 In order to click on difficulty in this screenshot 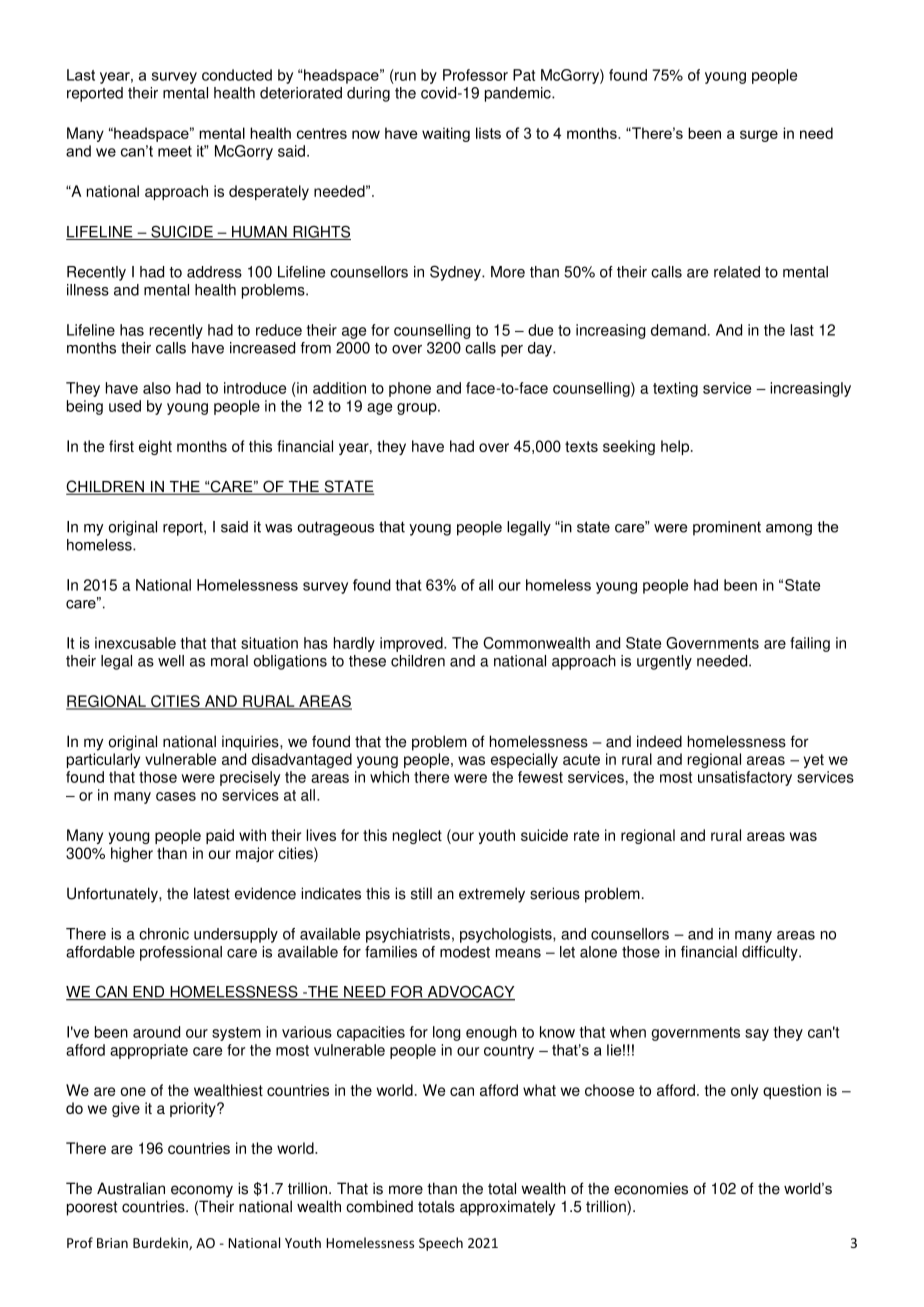, I will do `click(771, 953)`.
